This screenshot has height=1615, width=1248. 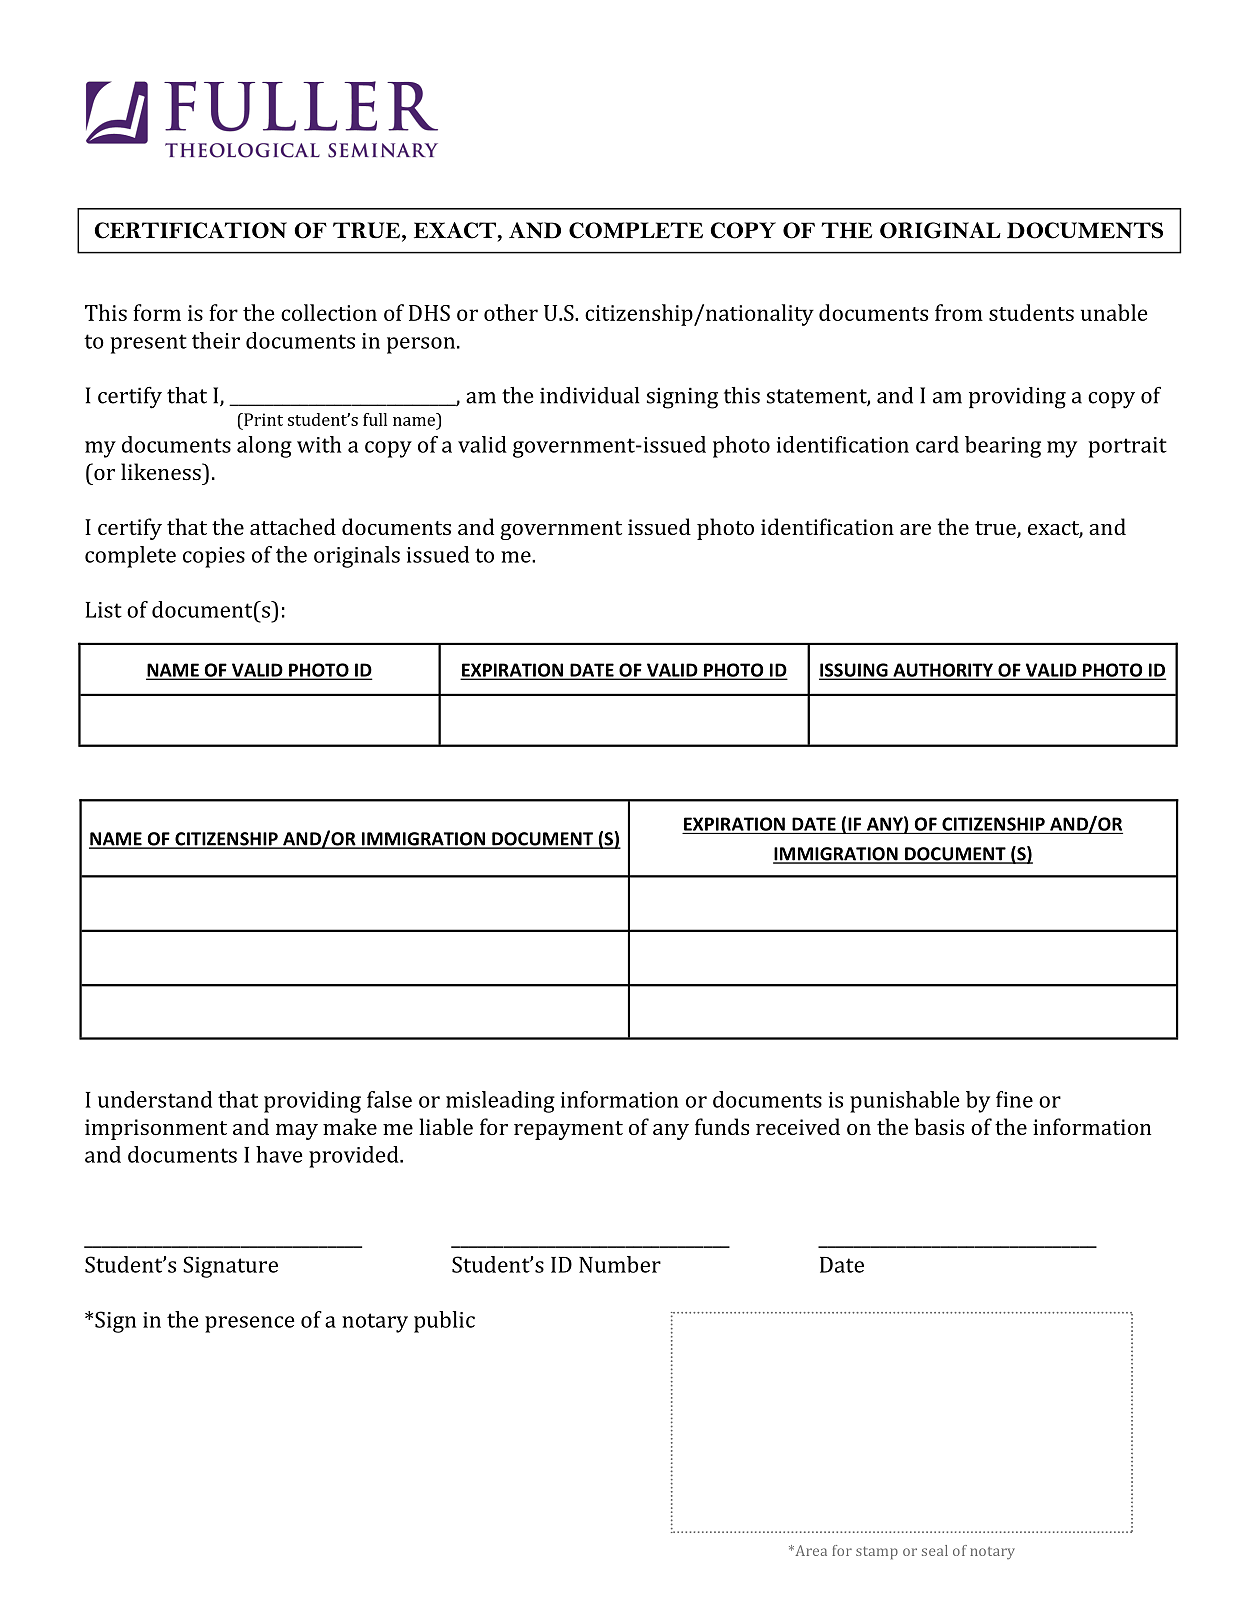 I want to click on stamp, so click(x=877, y=1553).
